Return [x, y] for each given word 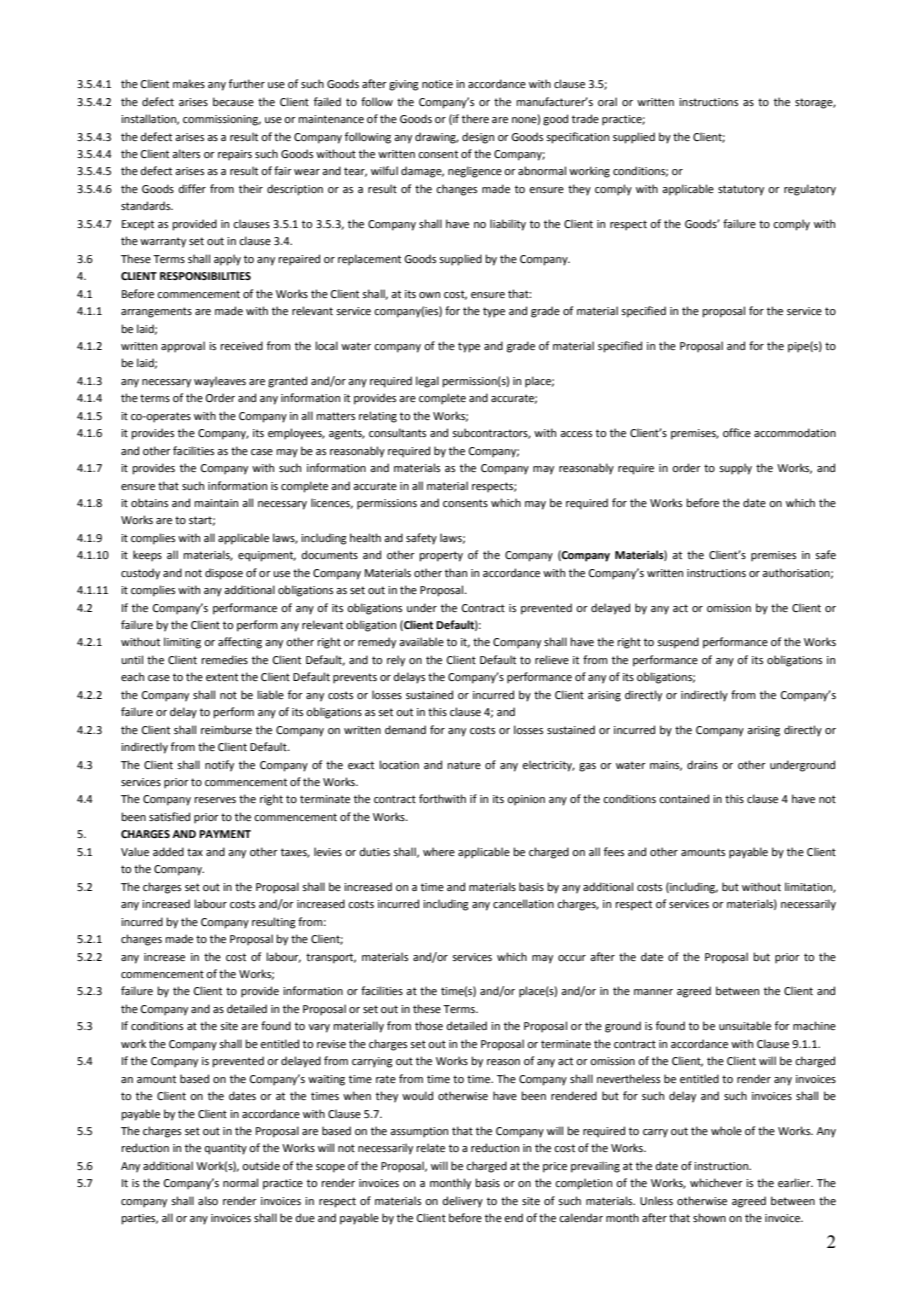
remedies [225, 659]
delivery [463, 1202]
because [233, 101]
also [208, 1200]
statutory [741, 190]
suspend [678, 643]
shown [709, 1217]
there [475, 118]
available [421, 641]
